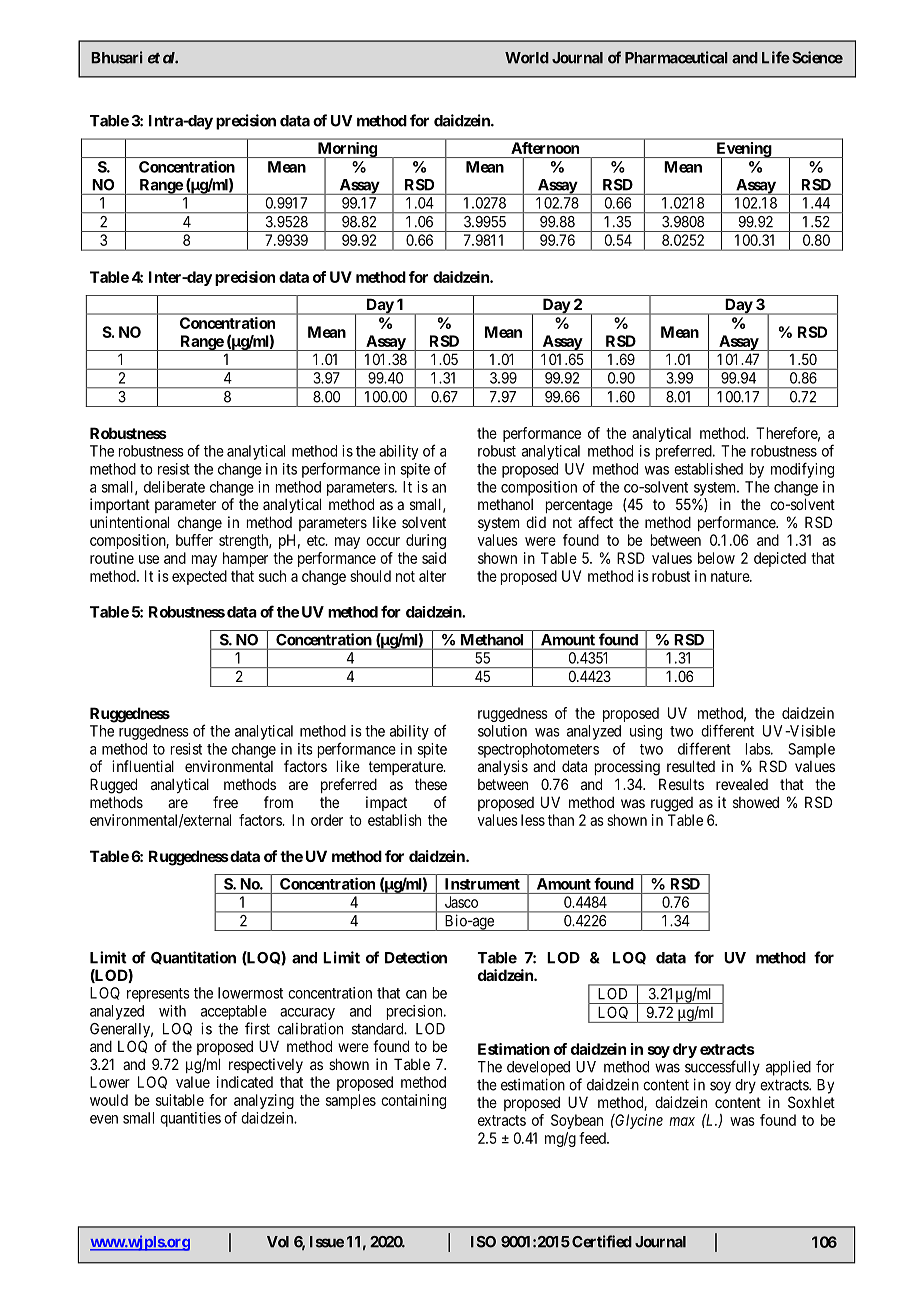 This screenshot has width=924, height=1307. What do you see at coordinates (756, 802) in the screenshot?
I see `showed` at bounding box center [756, 802].
